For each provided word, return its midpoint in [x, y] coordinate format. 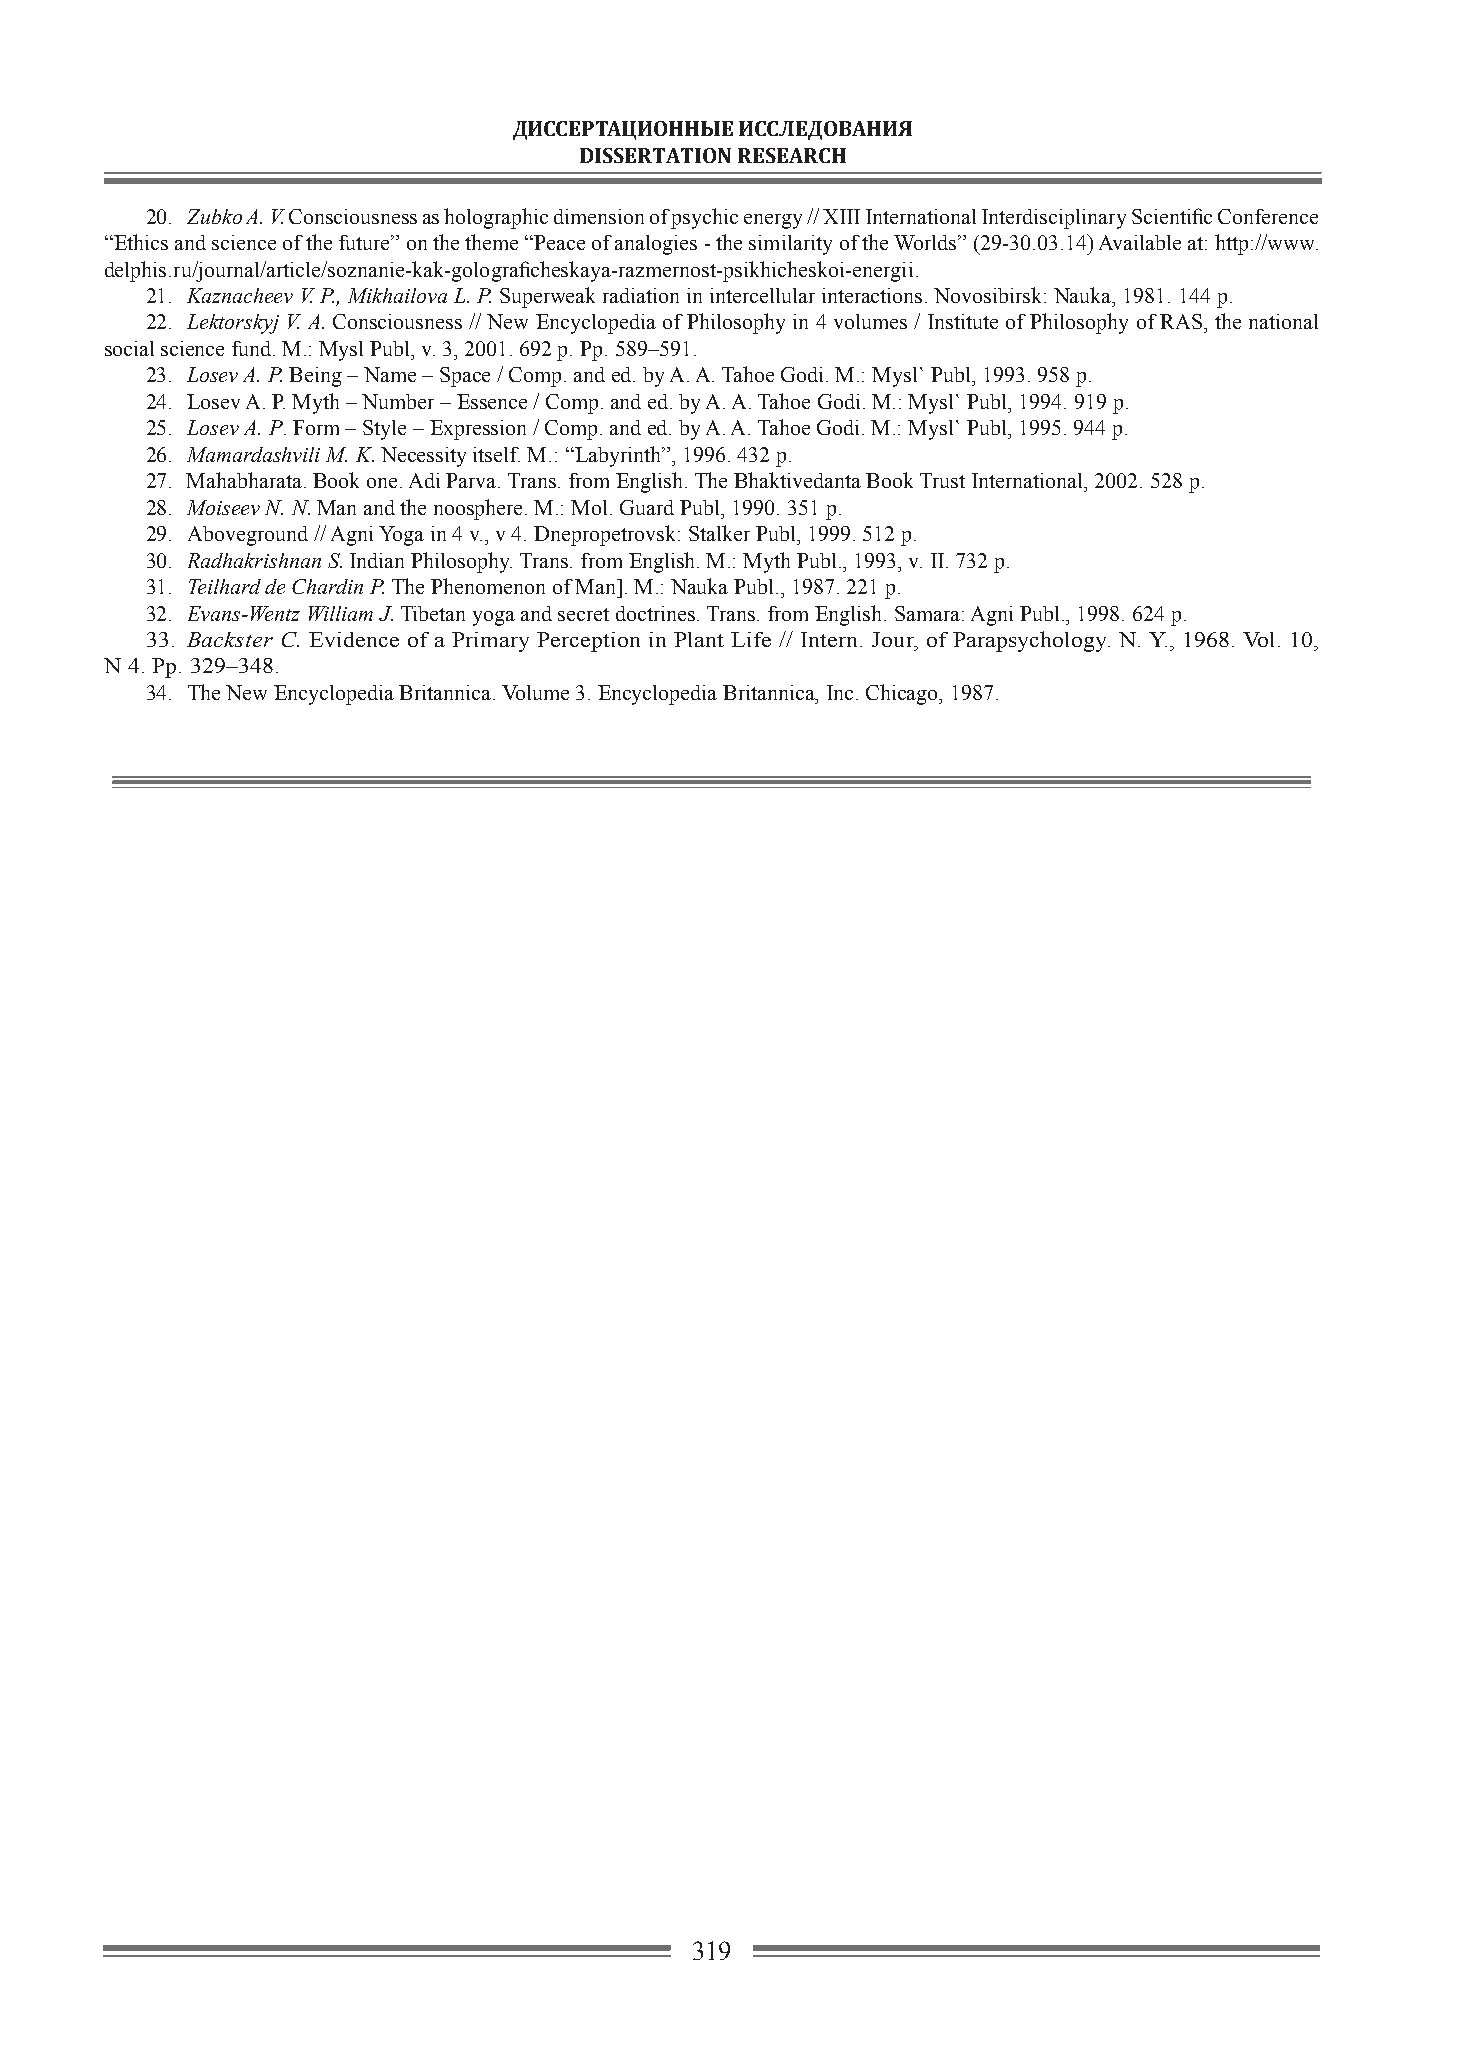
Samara [927, 613]
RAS [1181, 321]
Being [315, 377]
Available [1140, 242]
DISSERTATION [655, 155]
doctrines [657, 613]
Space [465, 377]
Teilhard [225, 586]
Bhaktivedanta [797, 480]
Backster [230, 639]
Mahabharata [245, 480]
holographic [496, 218]
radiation [641, 295]
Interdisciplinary [1054, 219]
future [365, 242]
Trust [942, 480]
